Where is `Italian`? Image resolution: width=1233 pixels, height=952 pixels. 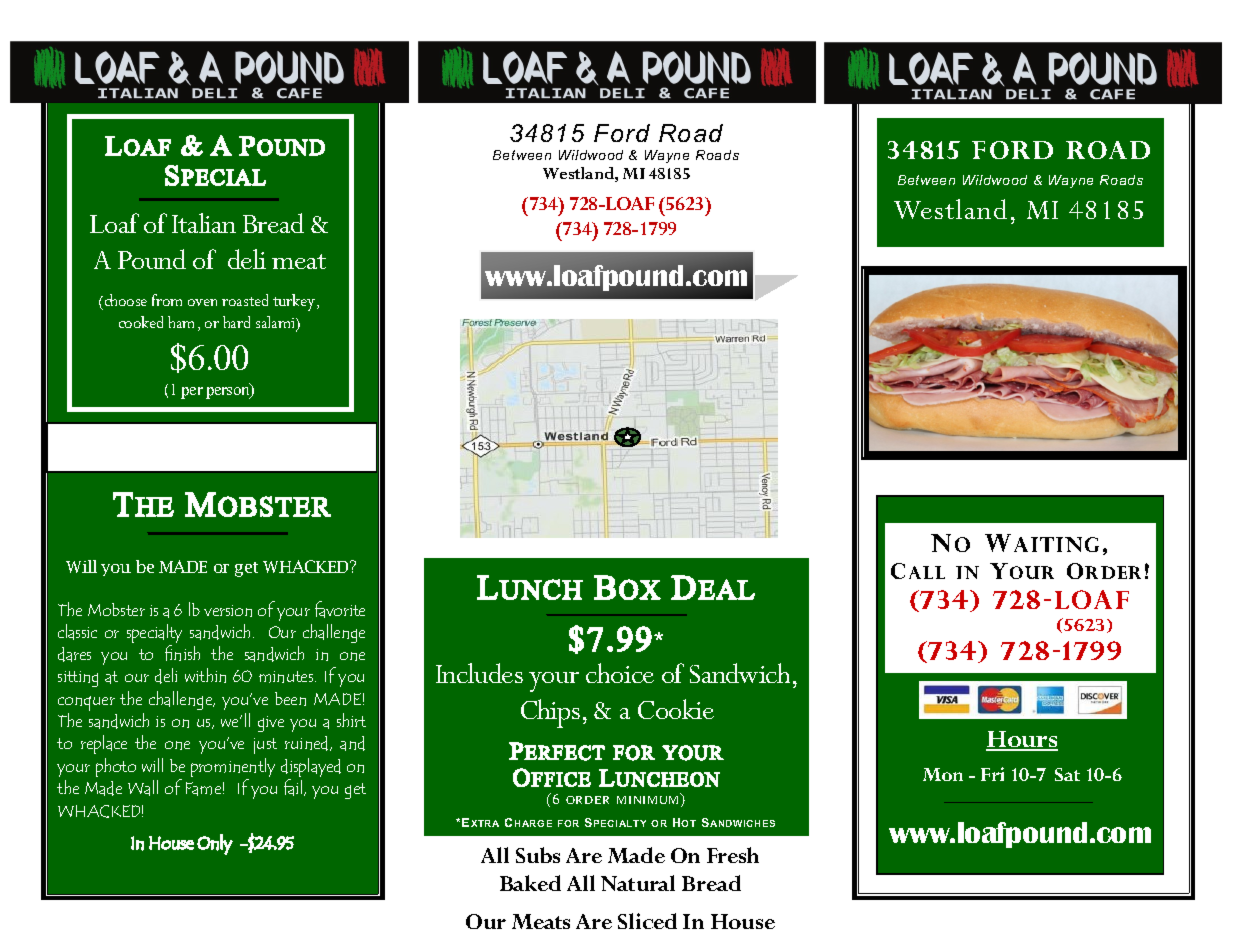
Italian is located at coordinates (204, 223).
